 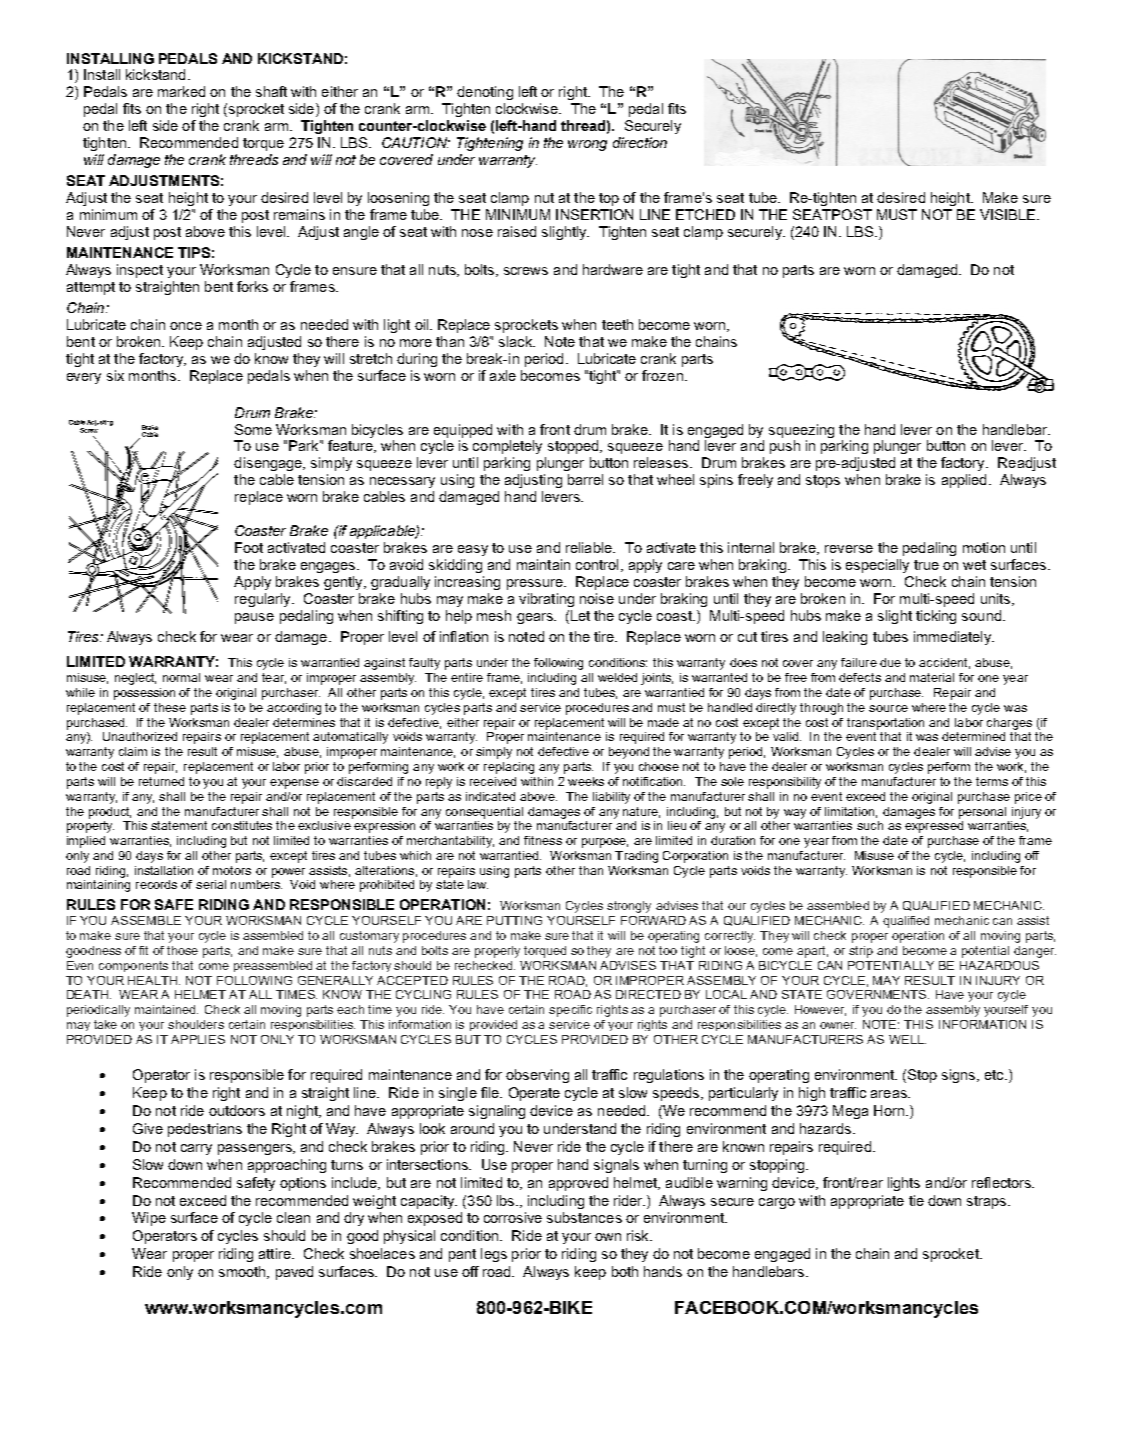 What do you see at coordinates (253, 429) in the screenshot?
I see `Some` at bounding box center [253, 429].
